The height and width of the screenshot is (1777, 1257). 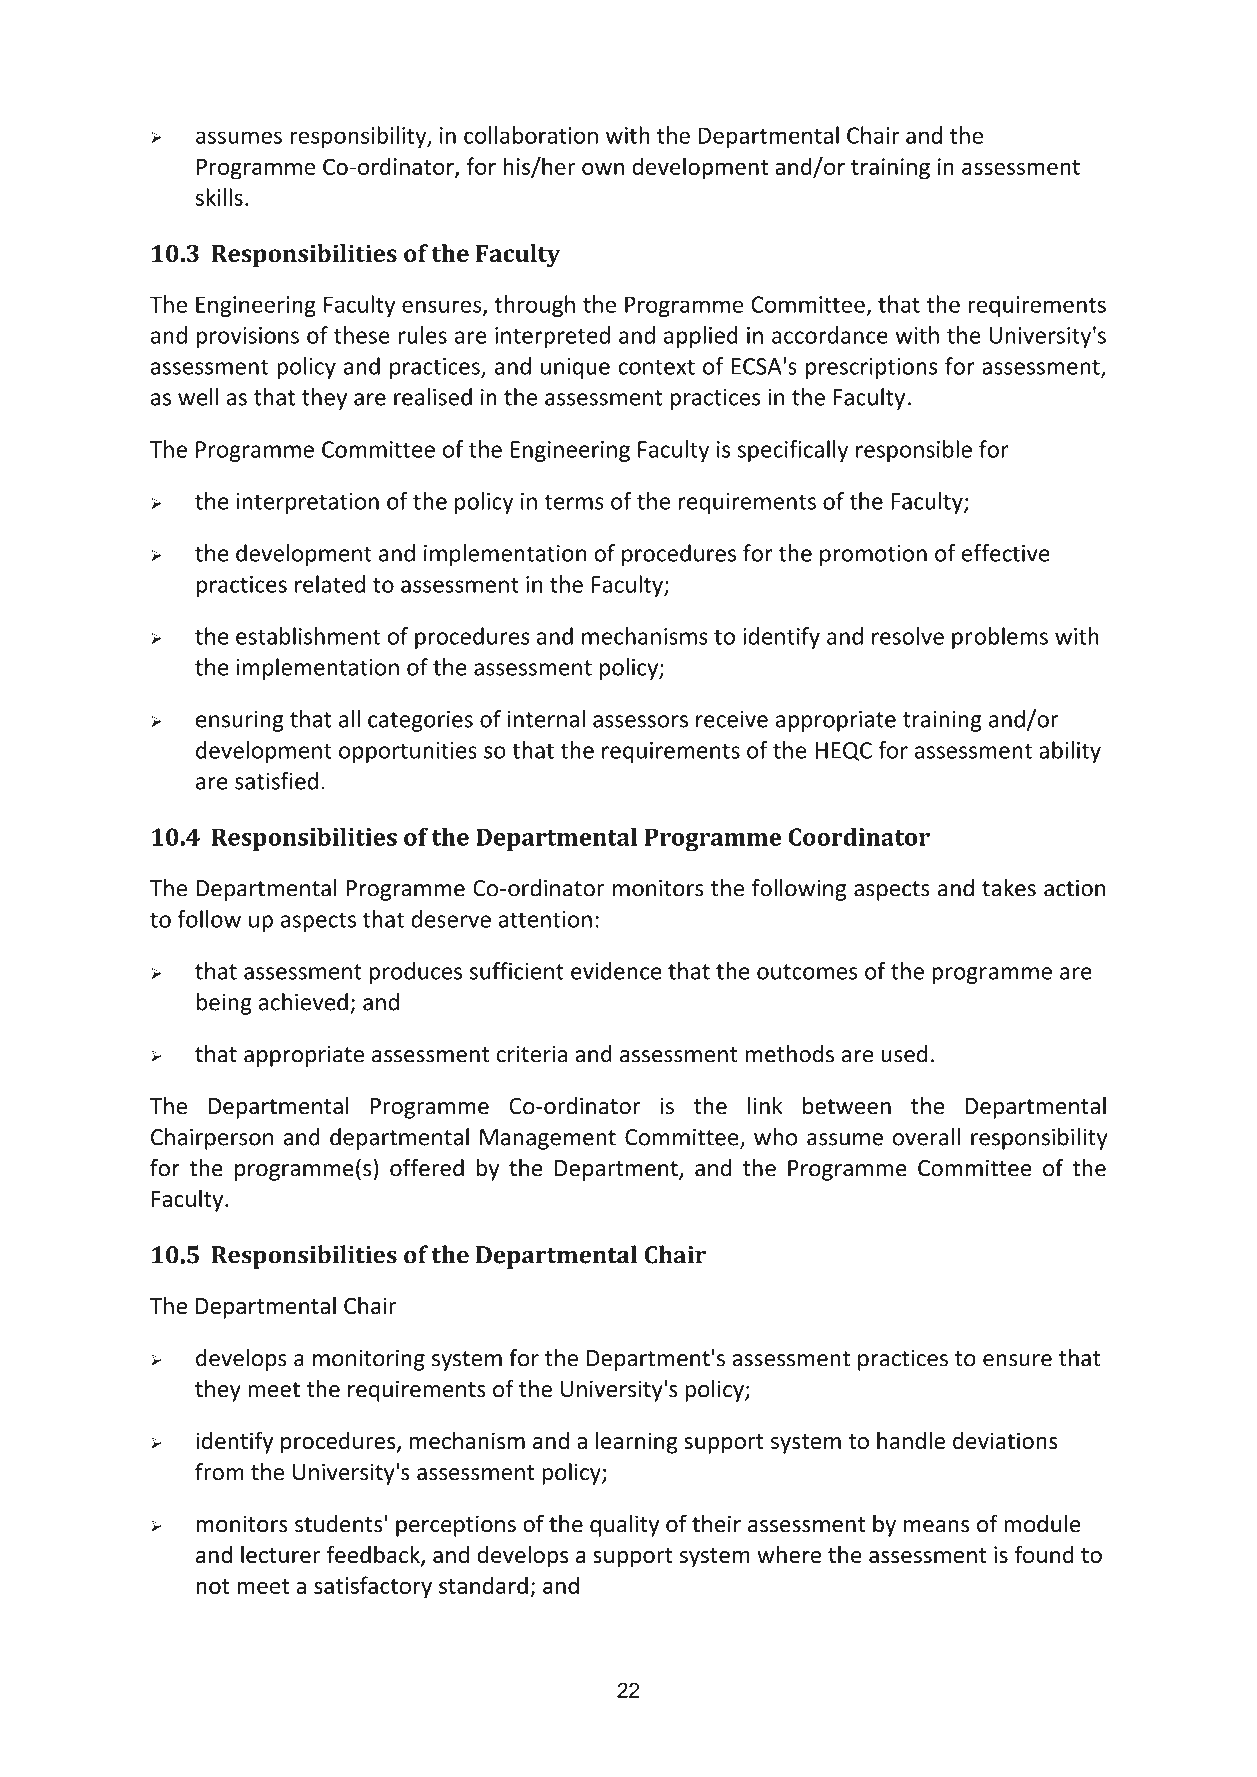 What do you see at coordinates (830, 335) in the screenshot?
I see `accordance` at bounding box center [830, 335].
